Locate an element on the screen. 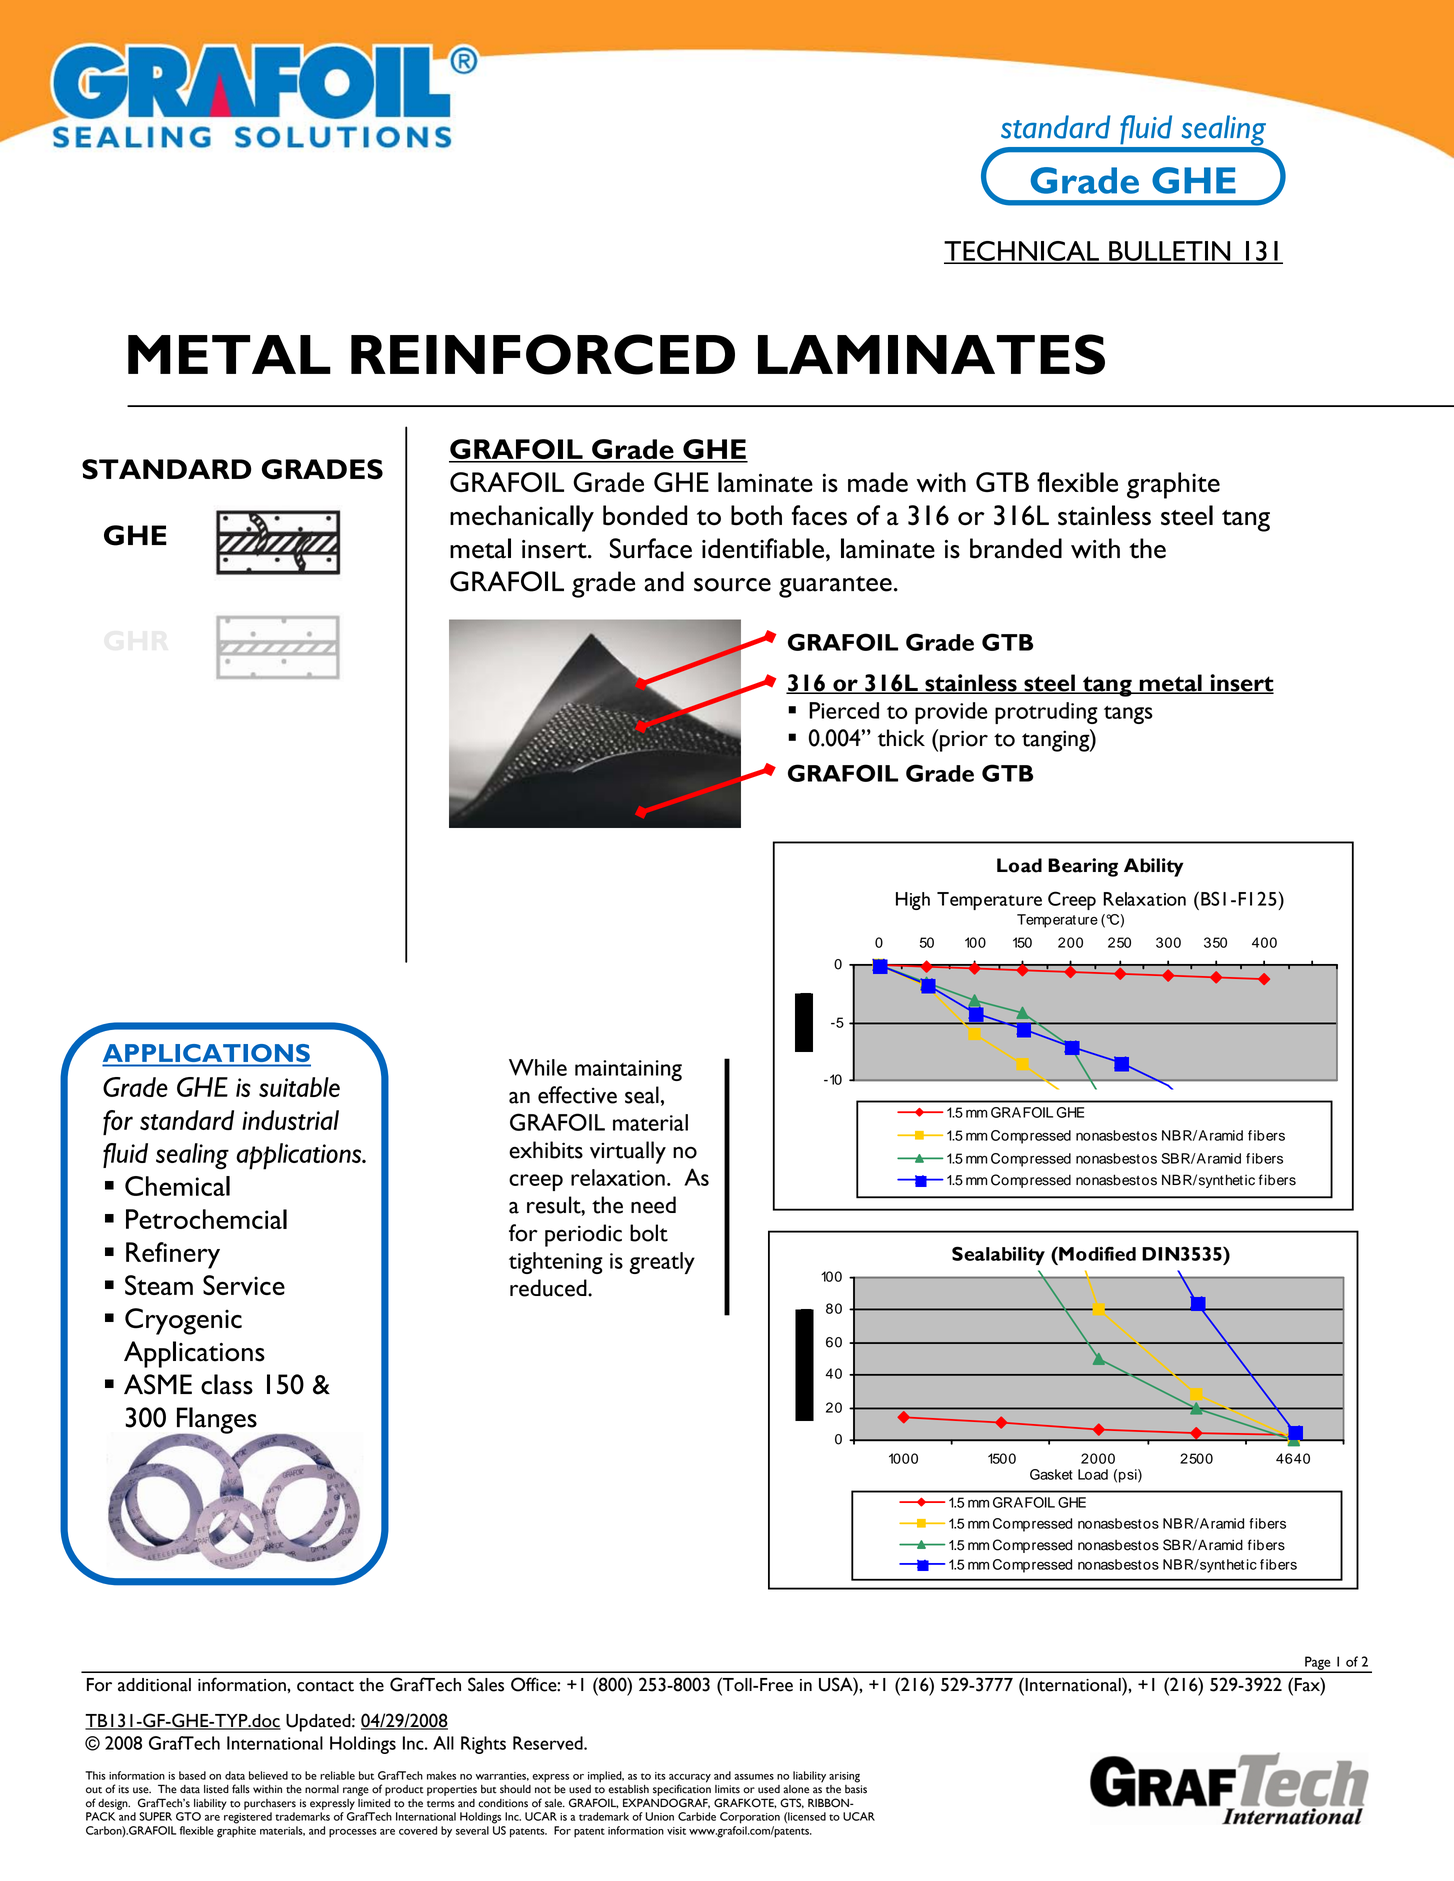  BULLETIN is located at coordinates (1170, 252).
